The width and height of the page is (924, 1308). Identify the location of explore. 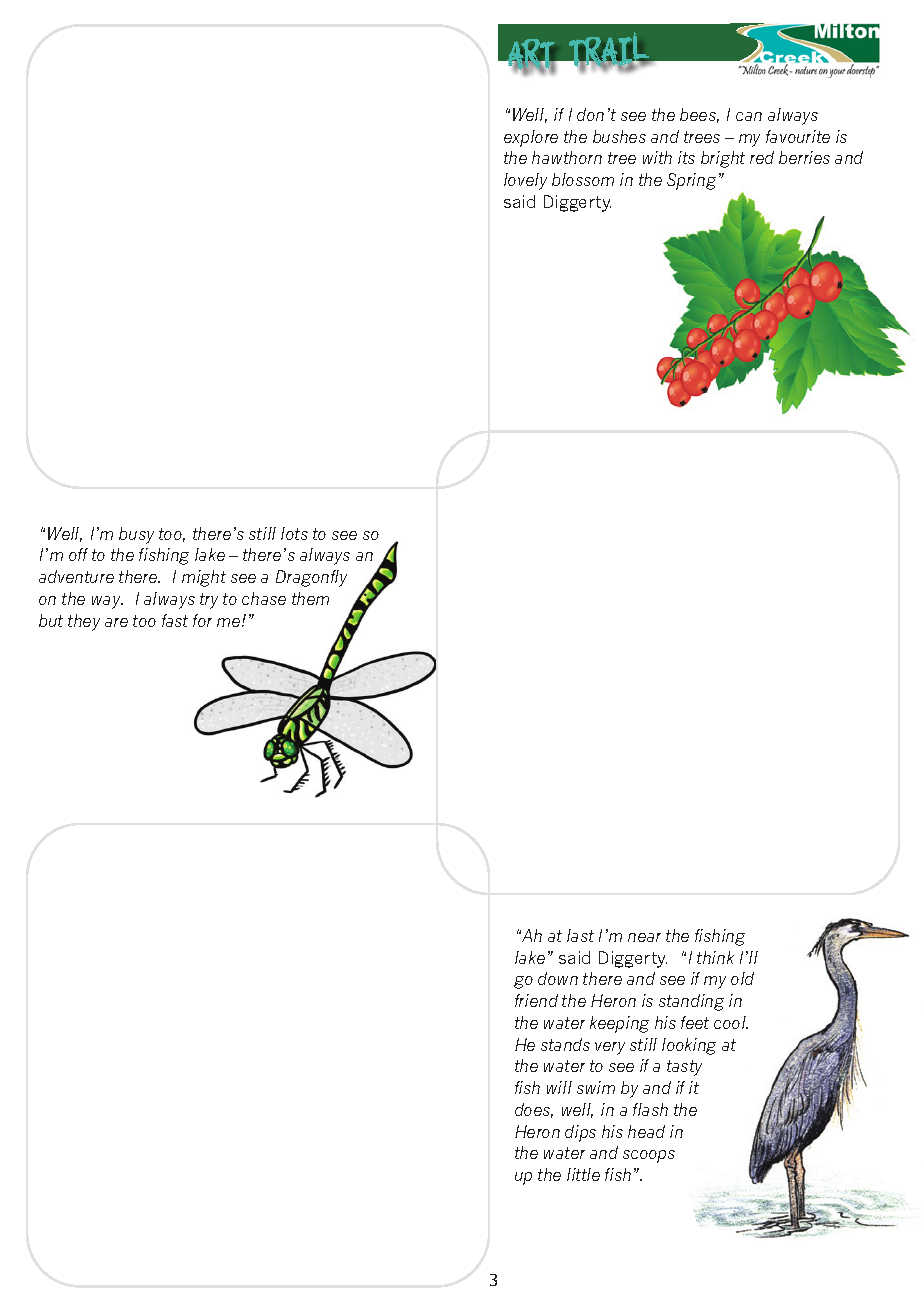
(531, 138).
